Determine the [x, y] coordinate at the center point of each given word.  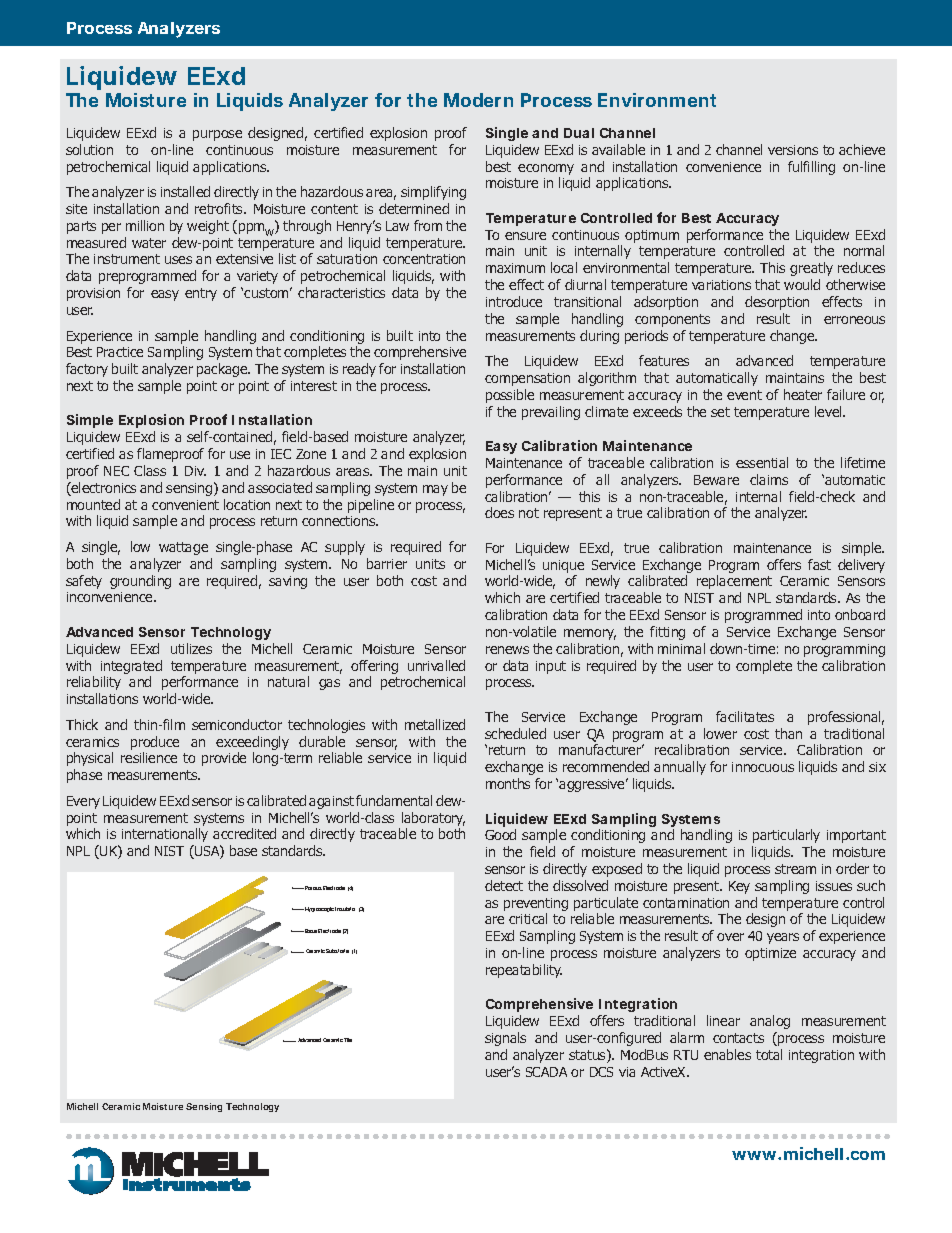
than [788, 733]
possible [510, 396]
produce [155, 743]
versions [793, 150]
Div [195, 471]
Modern [478, 100]
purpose [217, 135]
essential [762, 462]
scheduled [515, 733]
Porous [312, 888]
